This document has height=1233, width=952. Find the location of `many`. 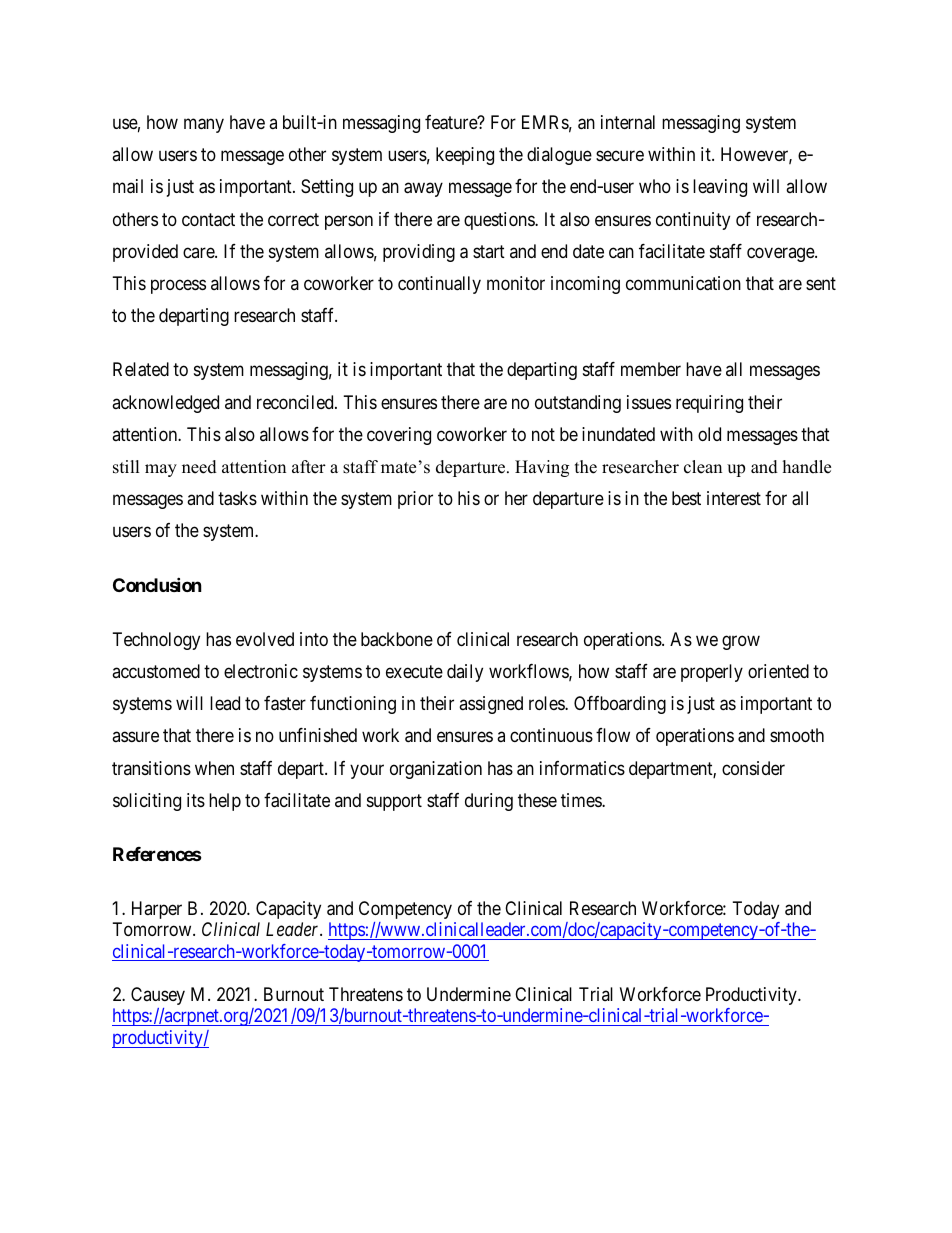

many is located at coordinates (204, 125).
